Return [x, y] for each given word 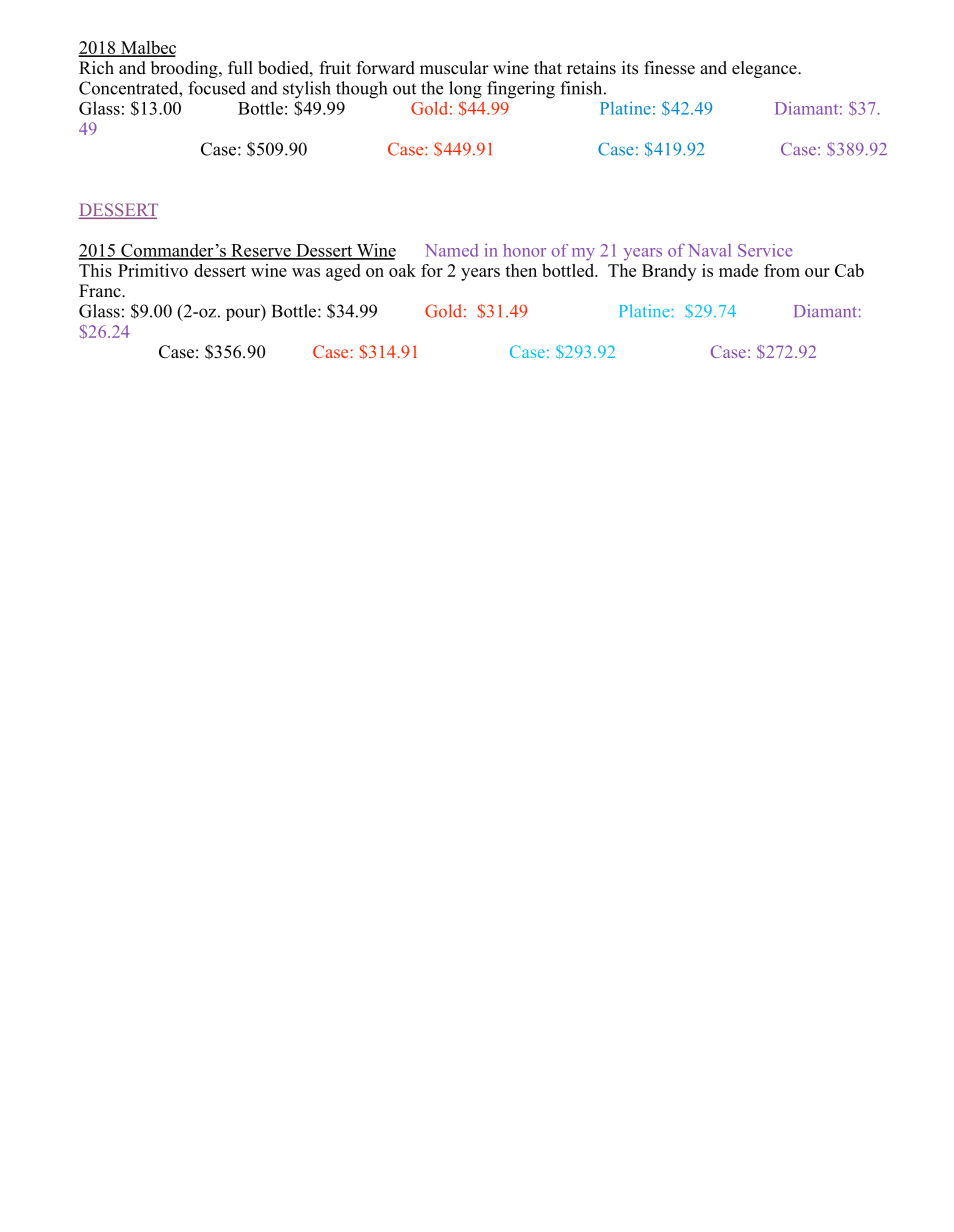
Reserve [261, 251]
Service [765, 250]
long [465, 90]
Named [451, 250]
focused [217, 88]
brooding [185, 69]
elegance [765, 69]
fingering [521, 90]
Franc [101, 290]
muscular [454, 68]
